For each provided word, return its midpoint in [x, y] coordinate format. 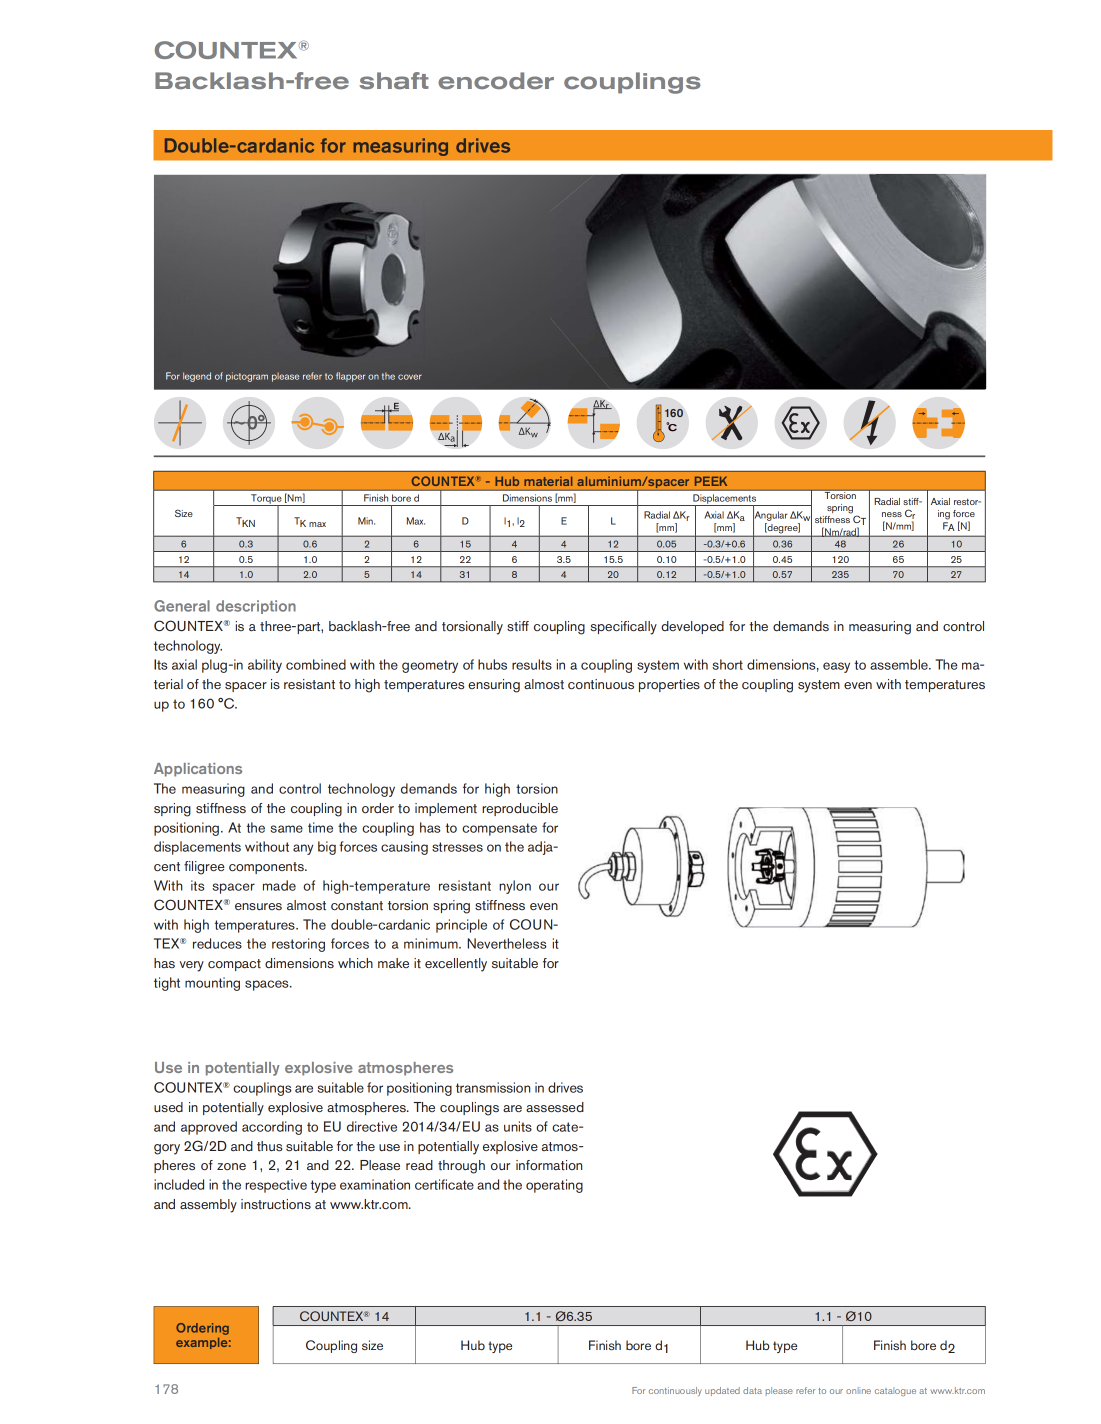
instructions [276, 1204]
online [858, 1390]
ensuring [494, 686]
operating [554, 1186]
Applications [198, 770]
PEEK [711, 481]
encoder [496, 80]
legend [197, 377]
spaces [268, 985]
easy [836, 667]
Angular [770, 516]
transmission [493, 1087]
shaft [394, 80]
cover [410, 377]
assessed [555, 1107]
